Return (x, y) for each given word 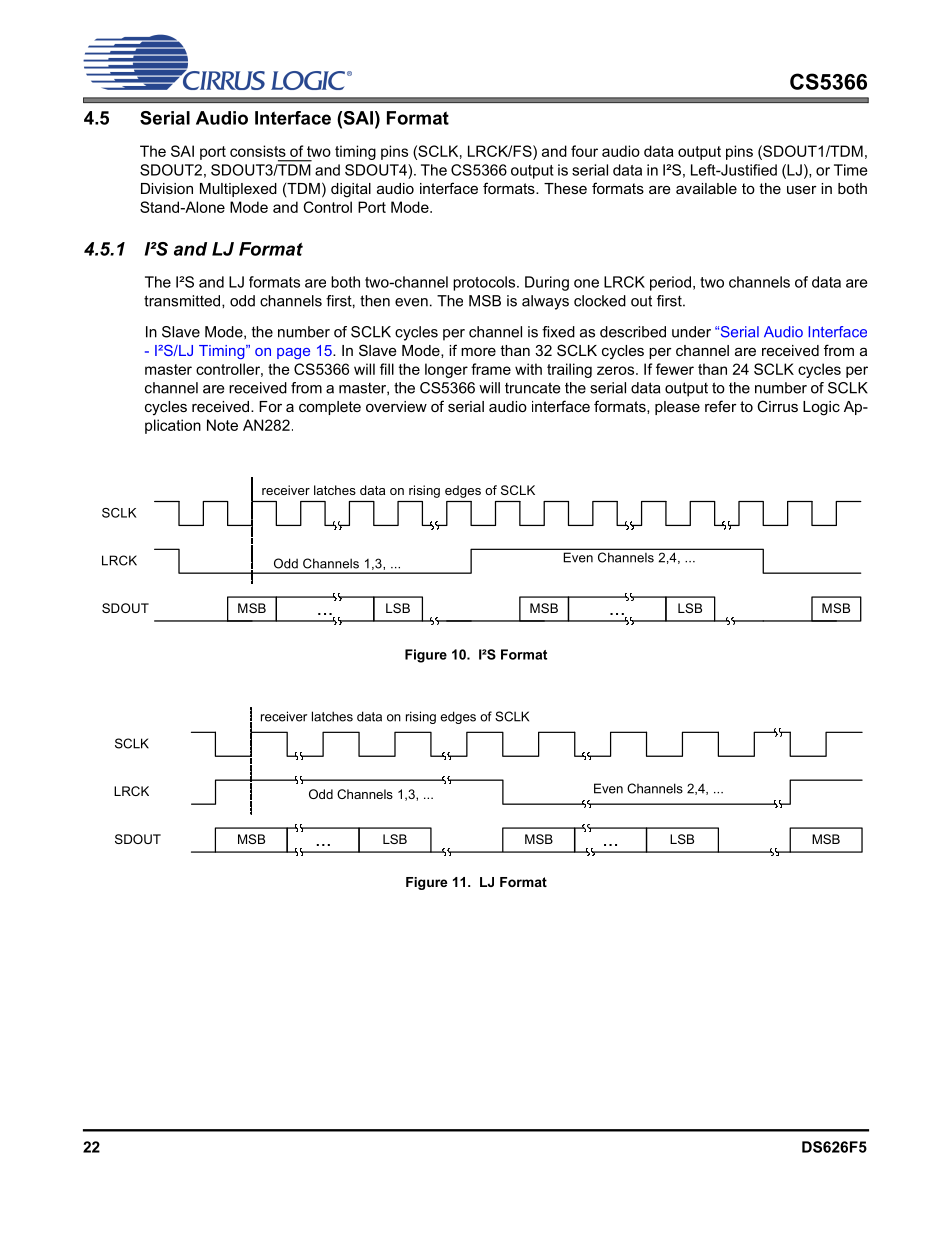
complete (330, 408)
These (565, 188)
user (802, 189)
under (691, 332)
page (293, 353)
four (584, 151)
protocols (485, 283)
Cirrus (777, 406)
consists (258, 151)
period (670, 283)
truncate (532, 388)
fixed (558, 332)
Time (850, 170)
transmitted (183, 301)
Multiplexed (238, 190)
